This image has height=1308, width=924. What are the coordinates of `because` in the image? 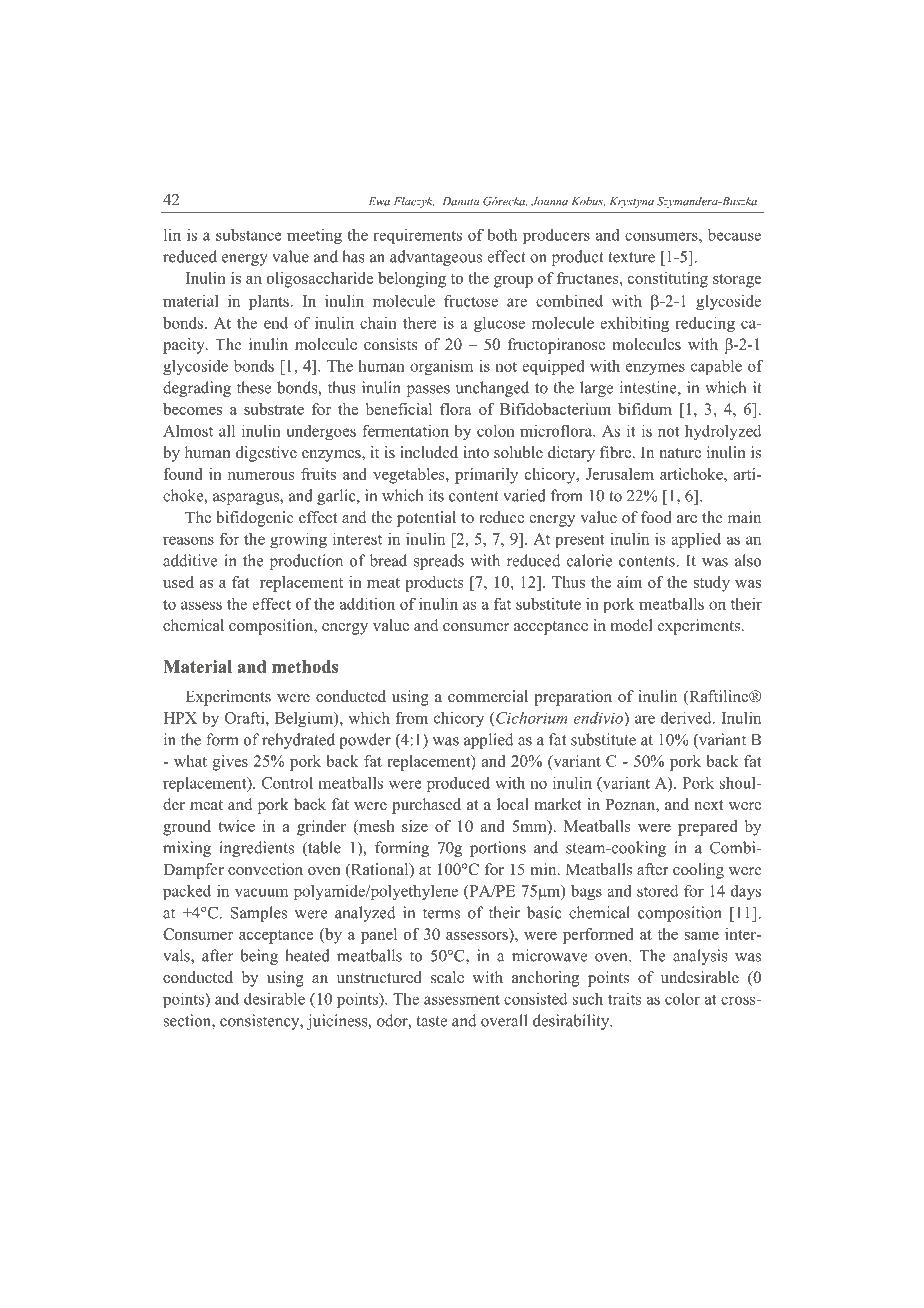 It's located at (734, 235).
